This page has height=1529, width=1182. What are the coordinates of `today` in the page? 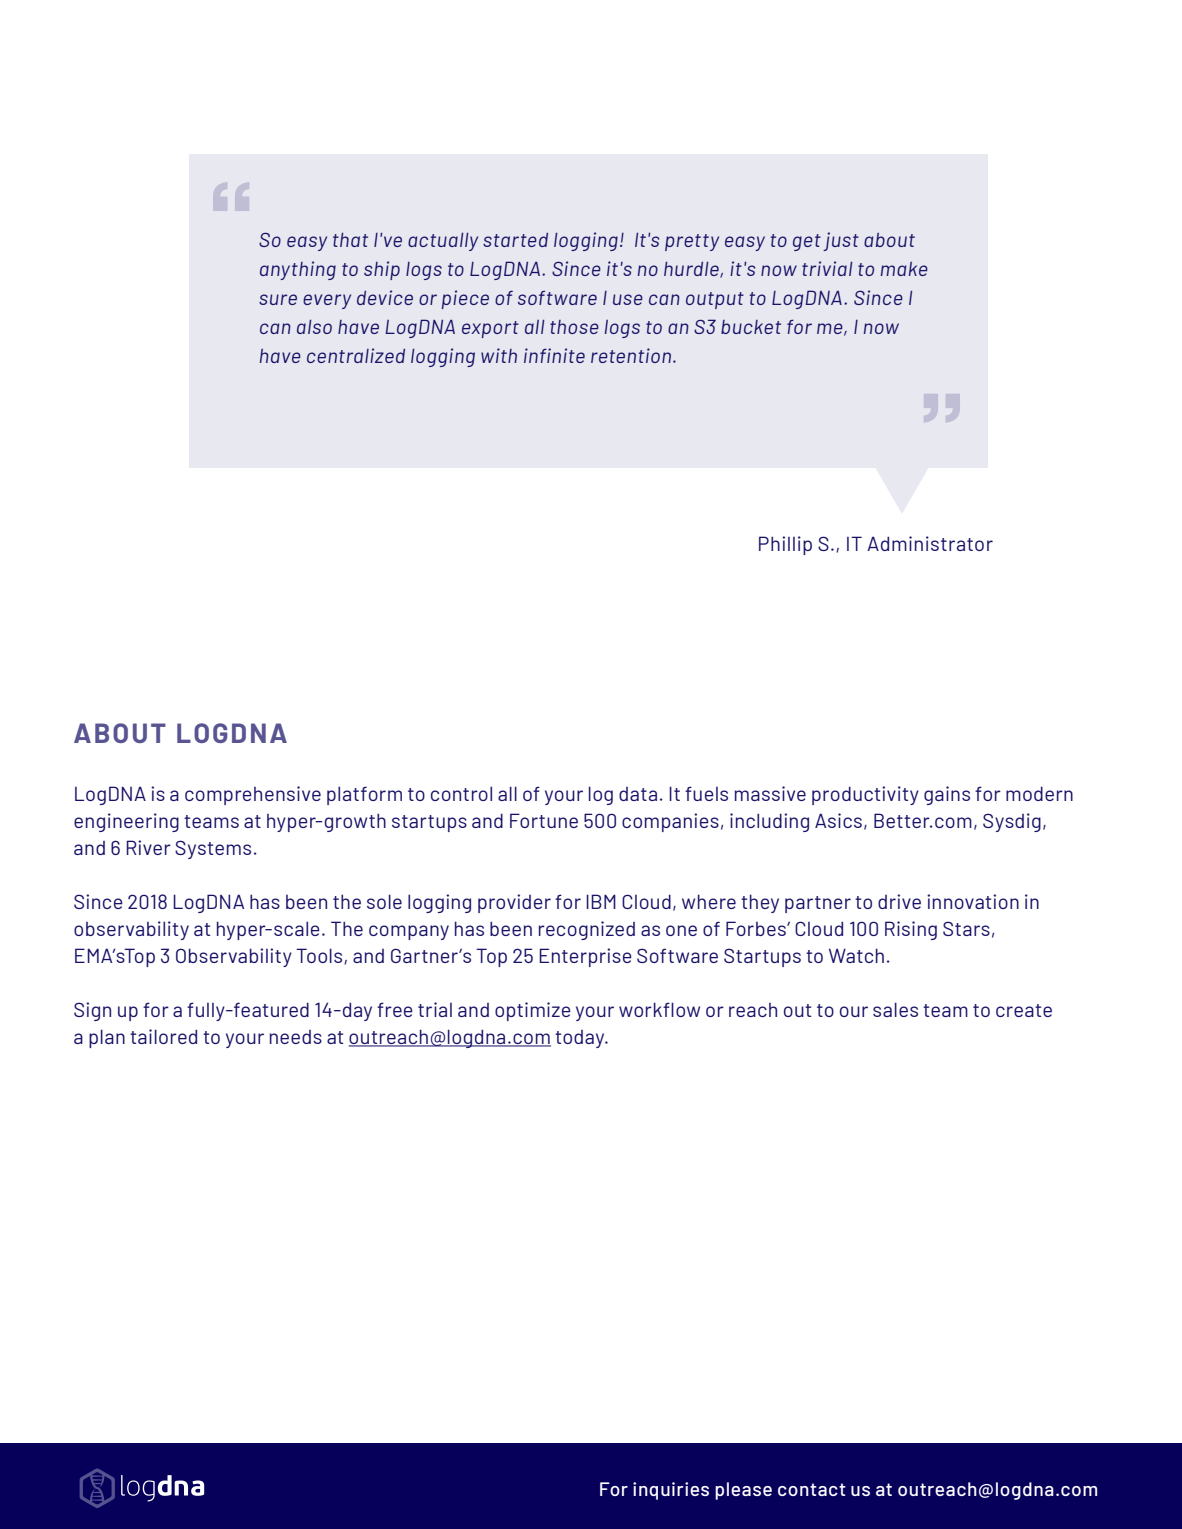 It's located at (581, 1039).
